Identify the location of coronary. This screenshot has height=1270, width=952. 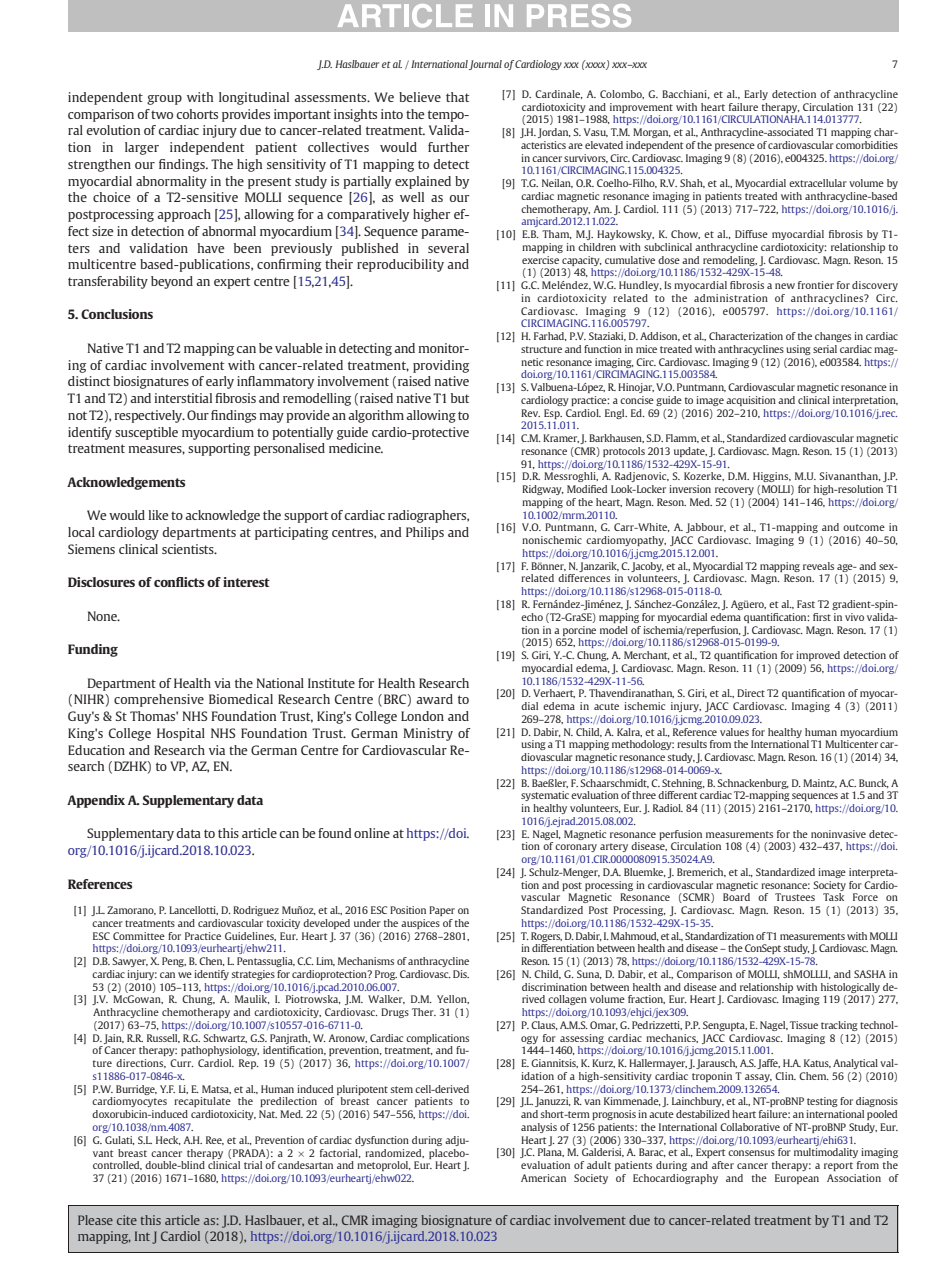
(576, 848).
